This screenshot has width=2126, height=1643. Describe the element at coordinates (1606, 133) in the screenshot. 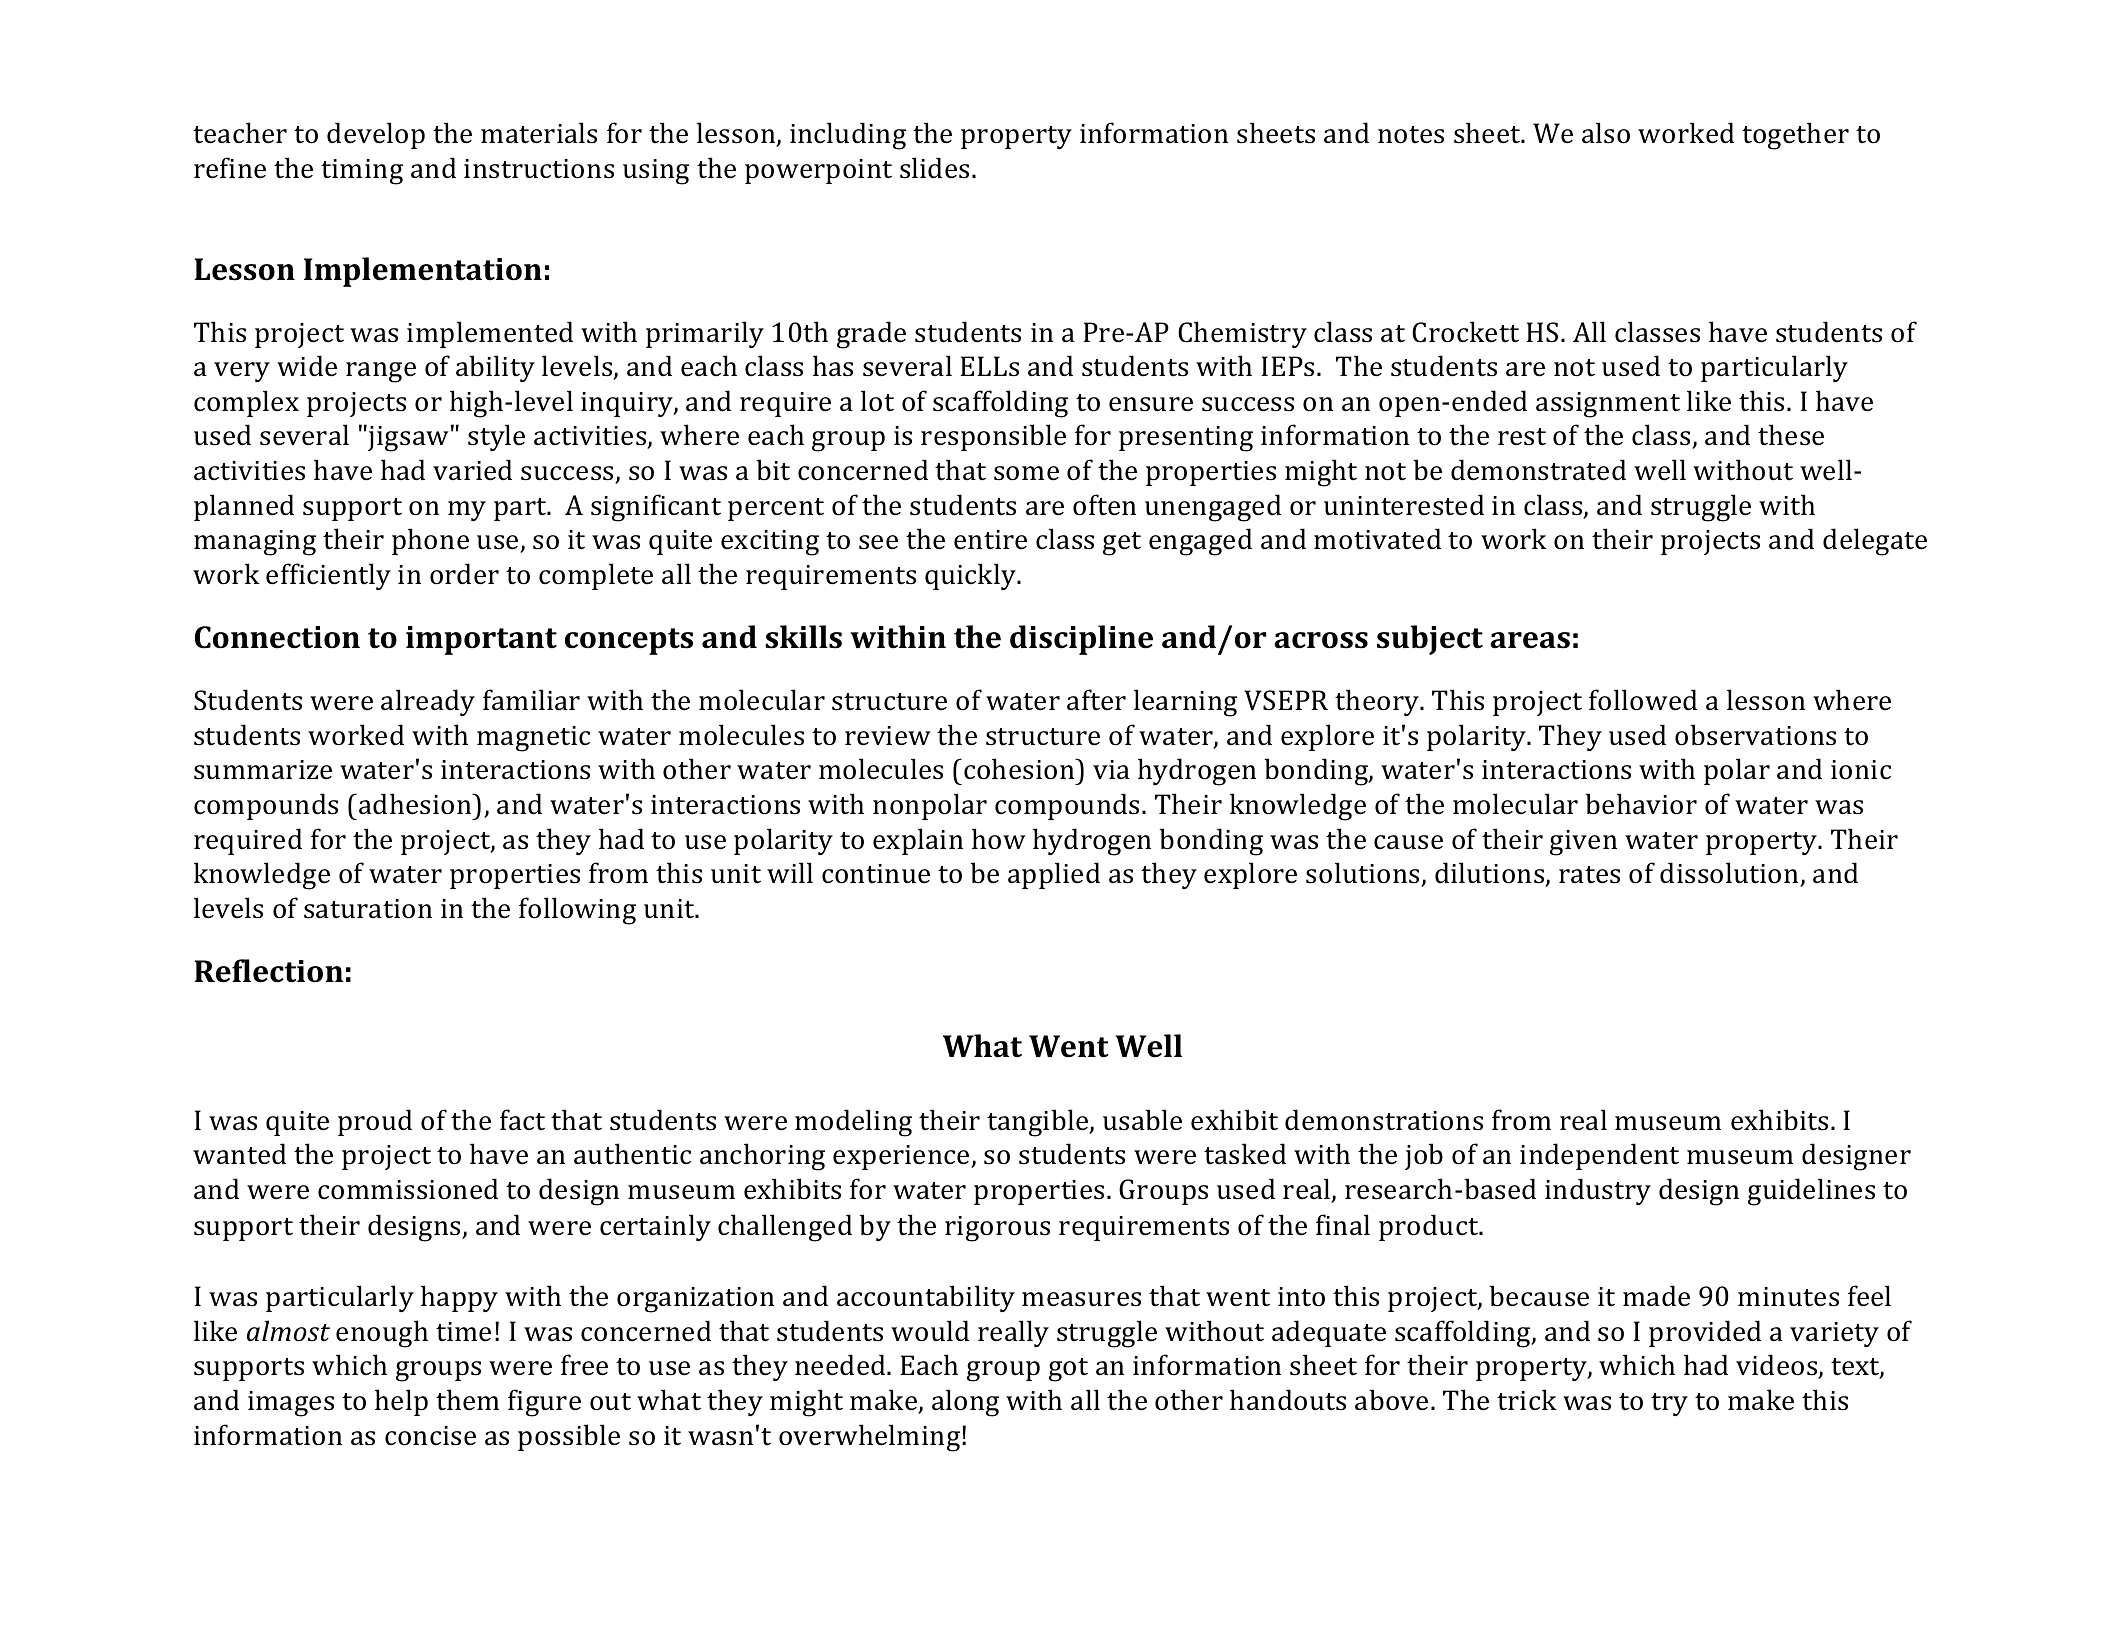

I see `also` at that location.
